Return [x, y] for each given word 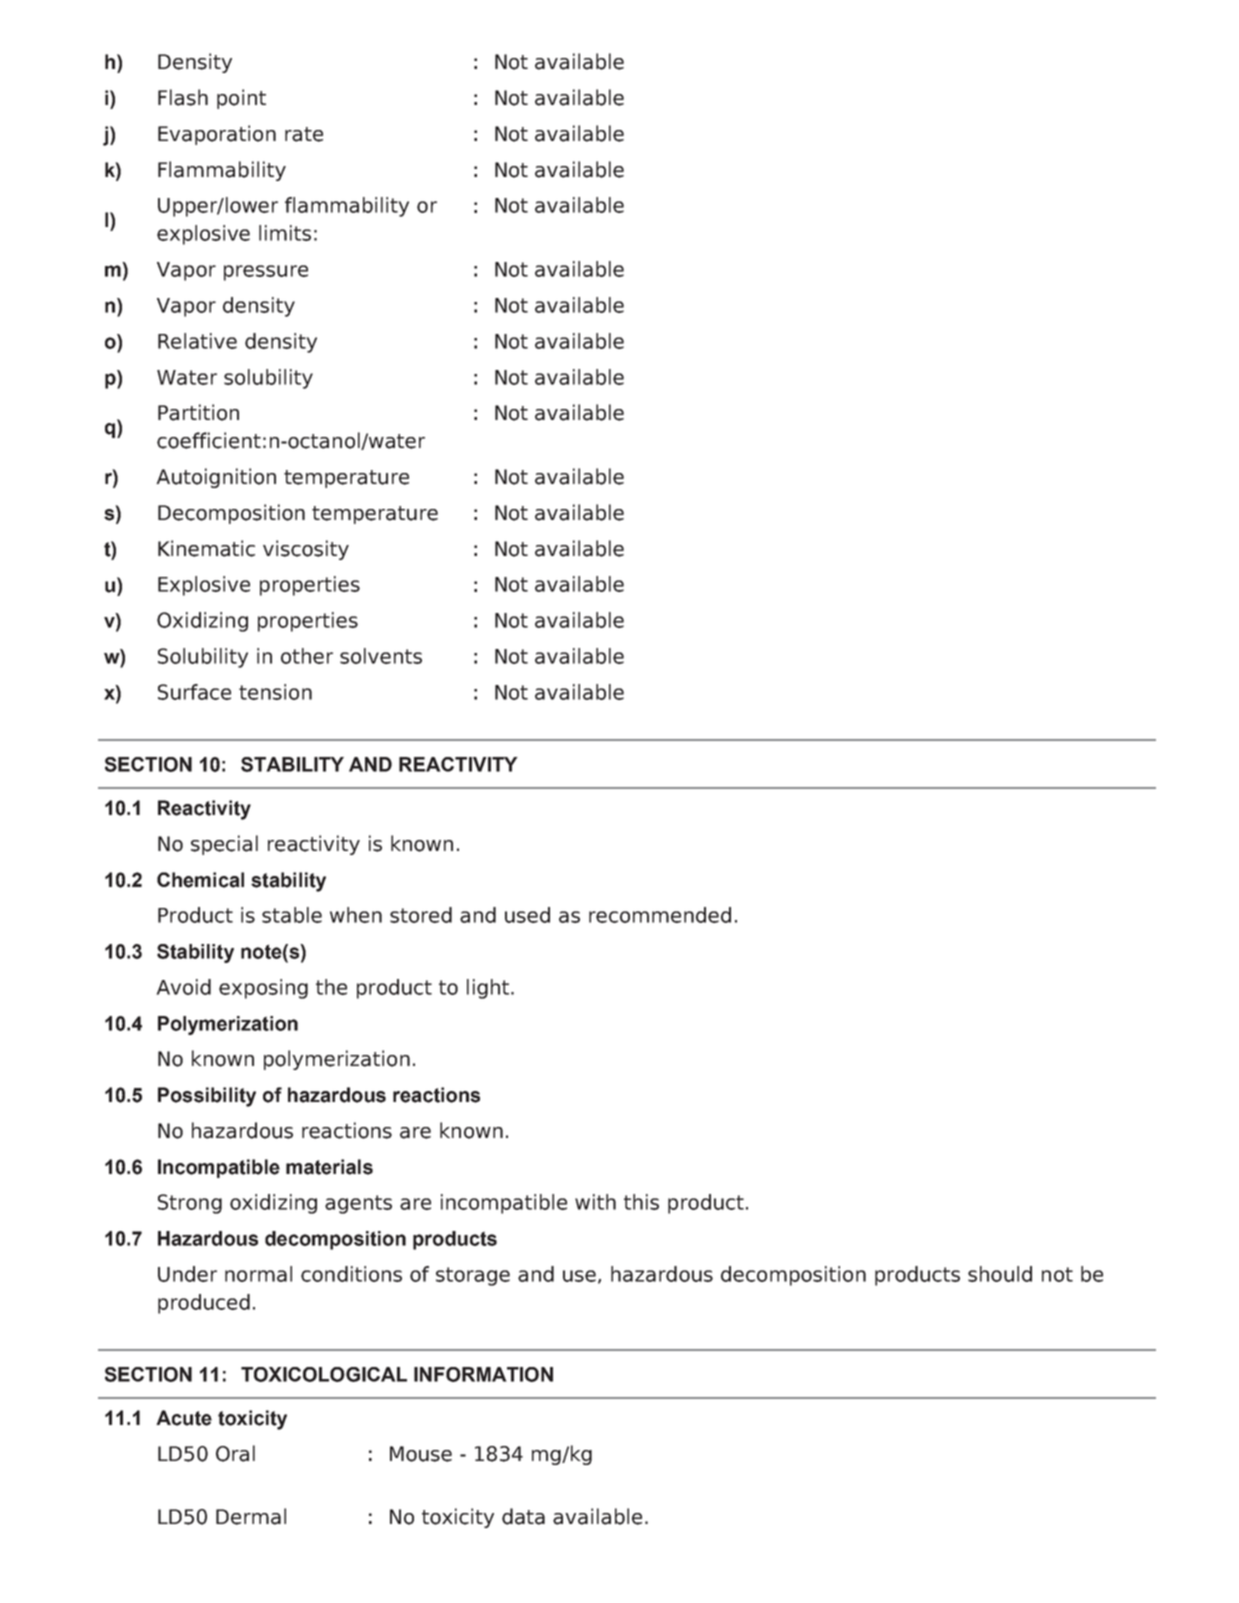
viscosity [306, 550]
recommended [660, 915]
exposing [263, 989]
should [1000, 1274]
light [489, 989]
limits [285, 233]
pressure [266, 273]
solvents [381, 656]
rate [304, 134]
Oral [235, 1453]
